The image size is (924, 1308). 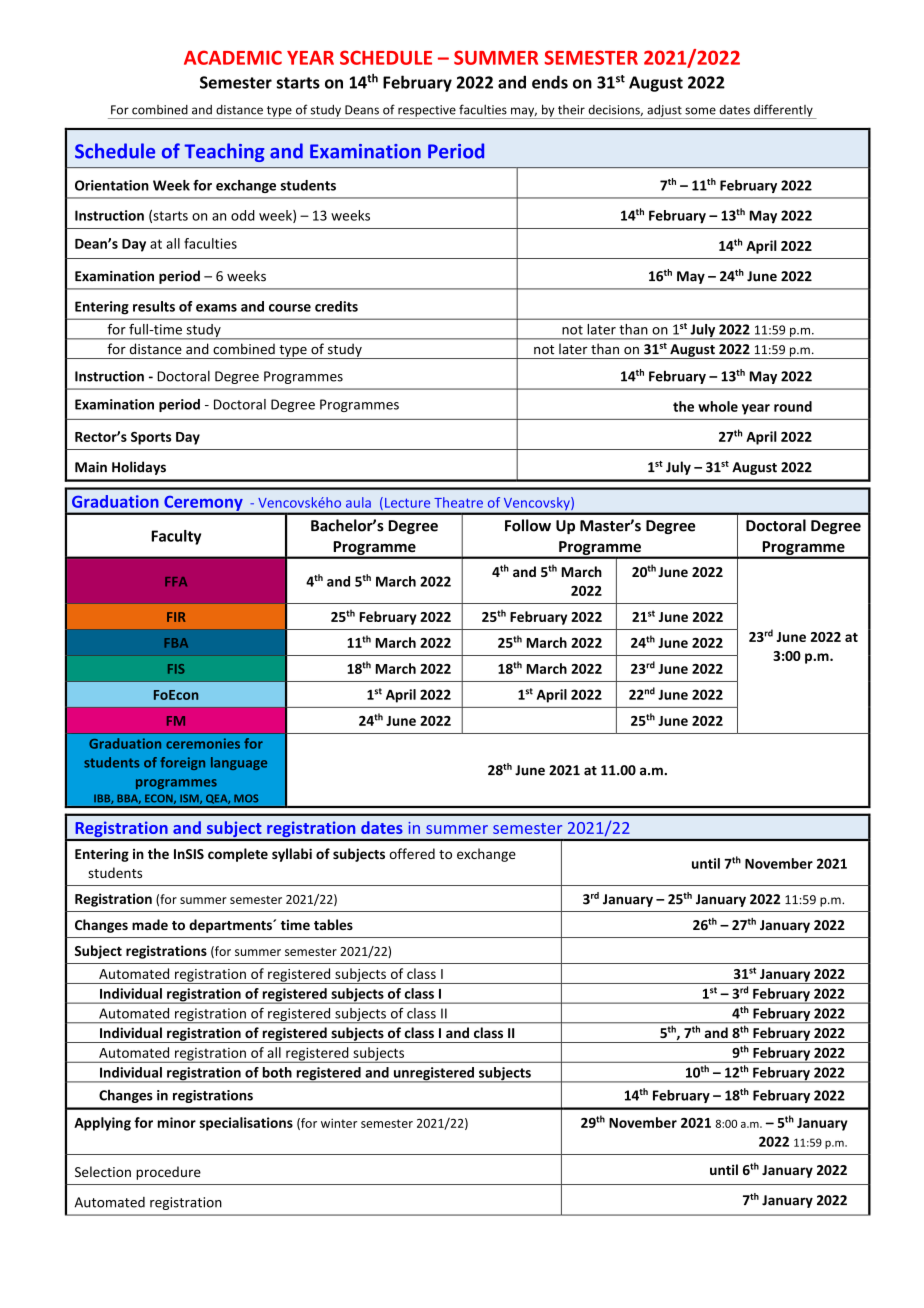 What do you see at coordinates (412, 853) in the screenshot?
I see `offered` at bounding box center [412, 853].
